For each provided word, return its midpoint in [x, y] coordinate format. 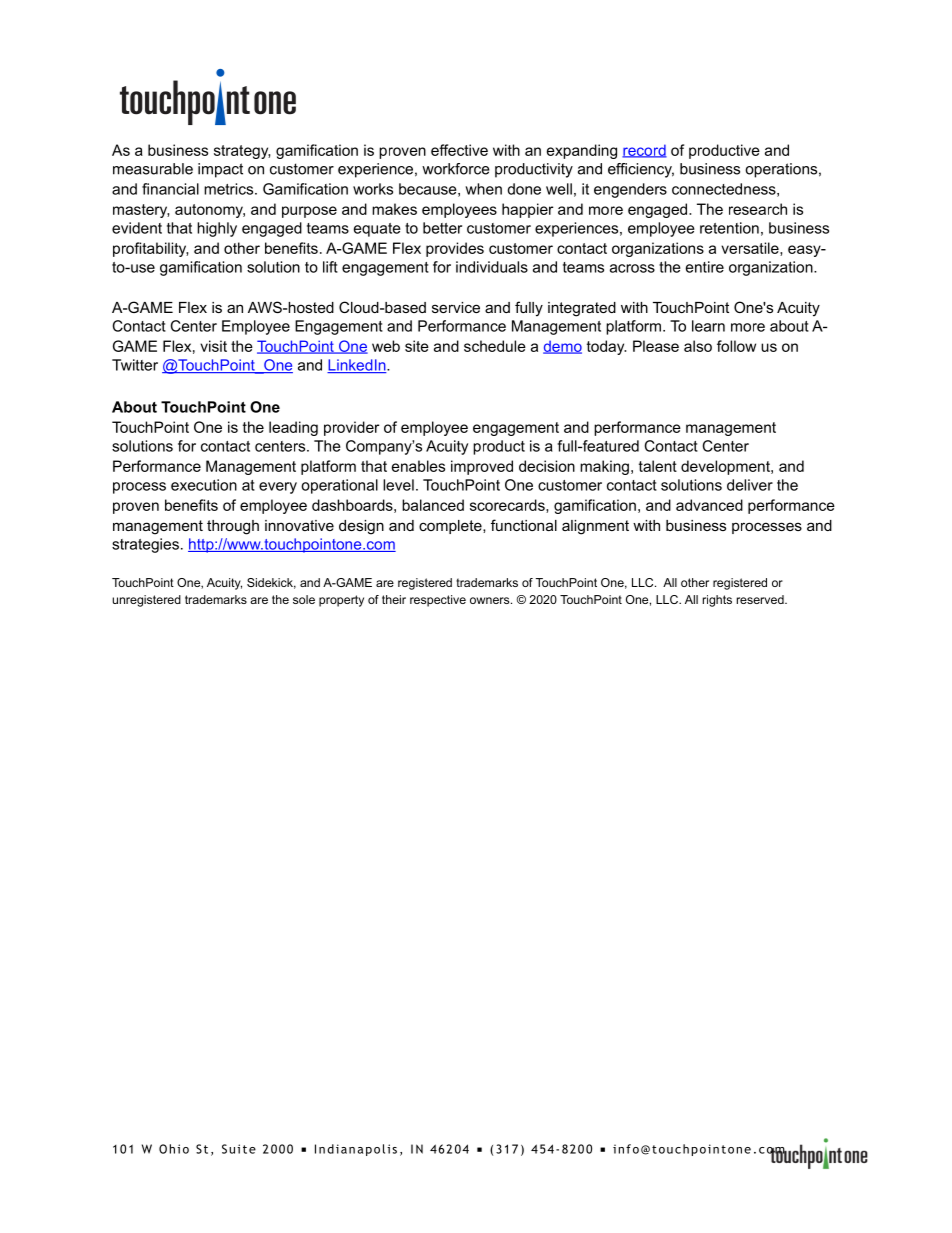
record [644, 151]
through [233, 527]
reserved [761, 599]
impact [220, 170]
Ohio [174, 1149]
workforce [456, 169]
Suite [239, 1149]
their [394, 599]
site [417, 346]
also [698, 346]
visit [213, 346]
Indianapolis [356, 1150]
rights [717, 601]
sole [304, 599]
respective [438, 601]
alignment [595, 527]
